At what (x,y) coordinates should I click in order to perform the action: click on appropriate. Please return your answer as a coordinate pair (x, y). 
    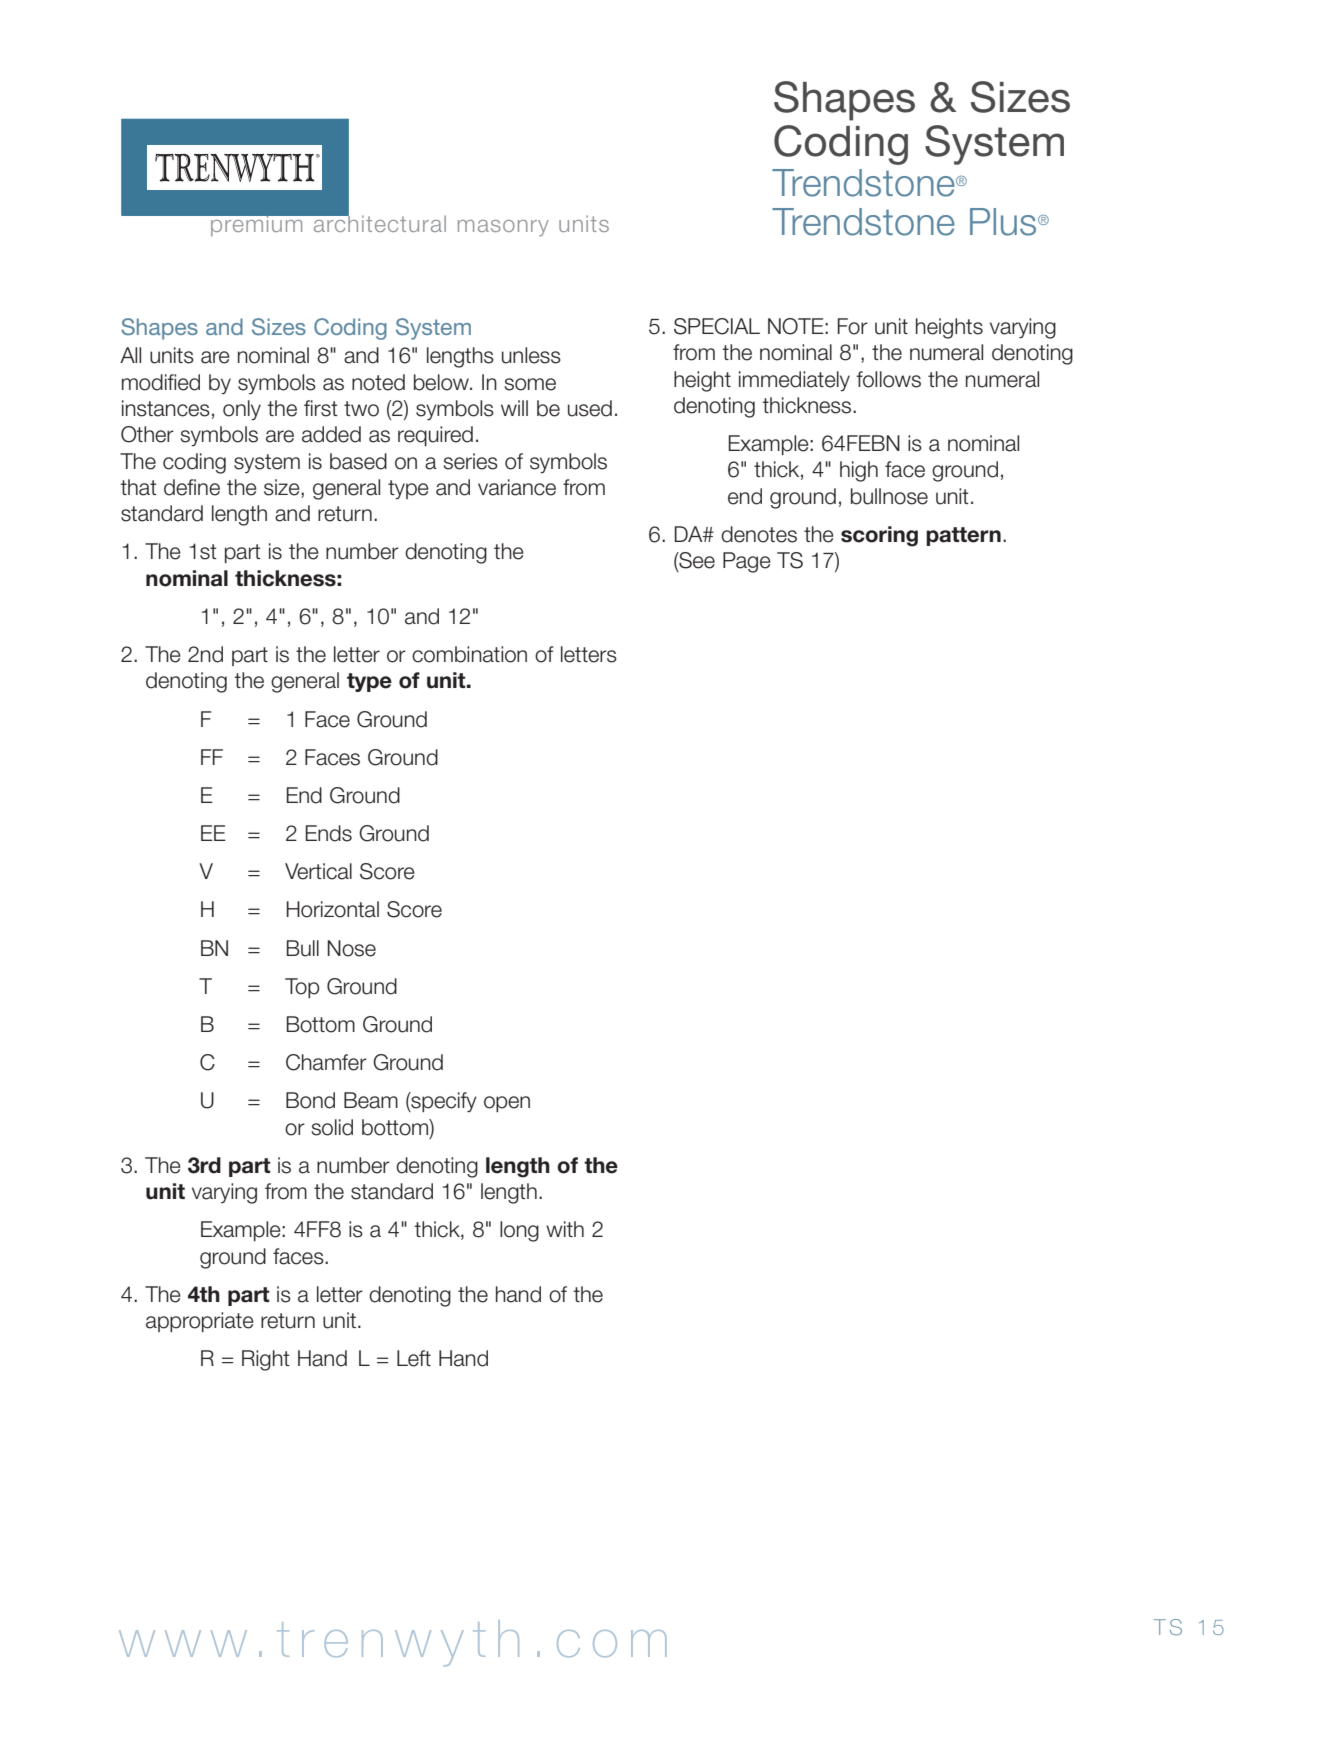
    Looking at the image, I should click on (200, 1322).
